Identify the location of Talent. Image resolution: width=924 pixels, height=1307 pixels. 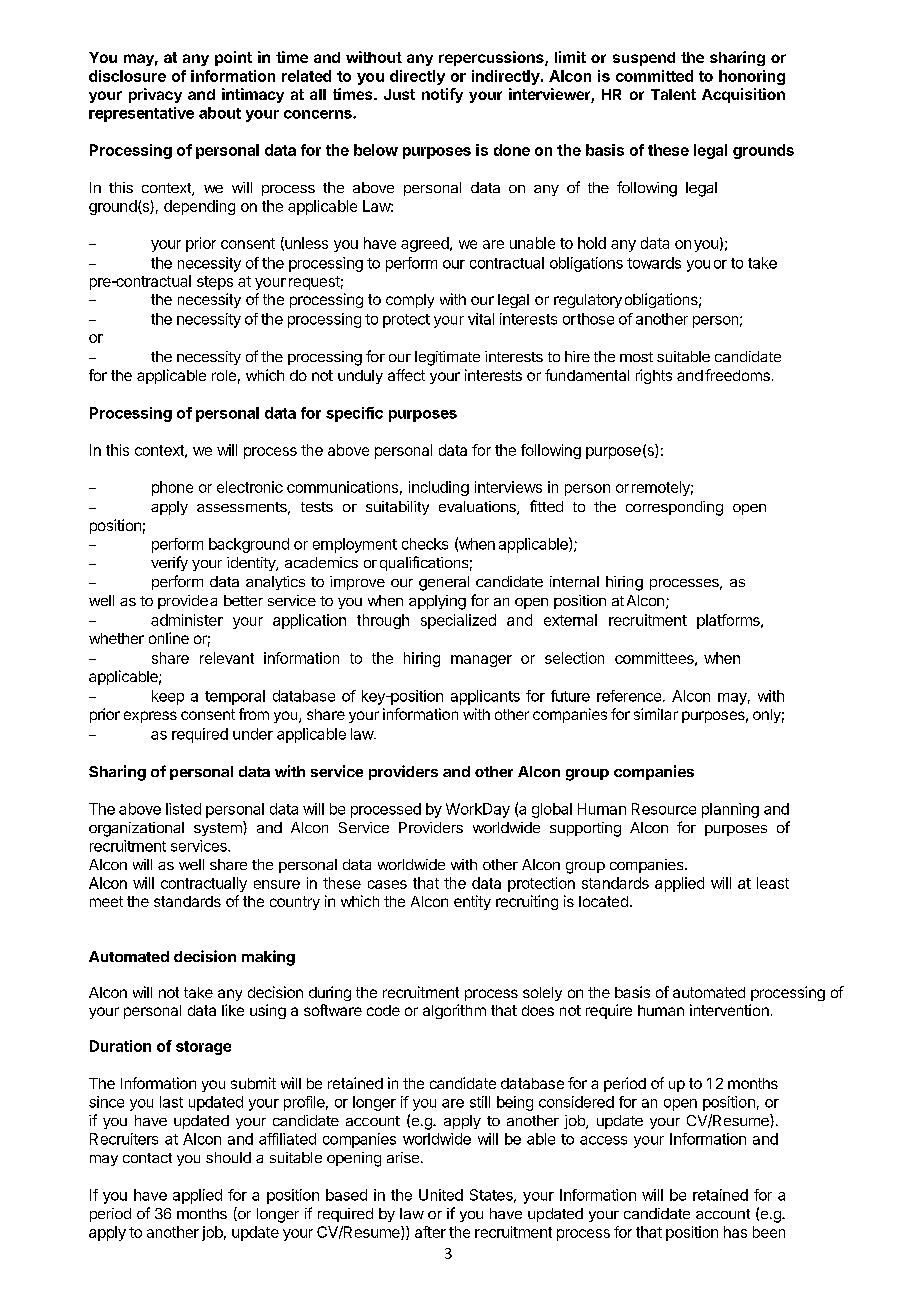
(673, 94).
